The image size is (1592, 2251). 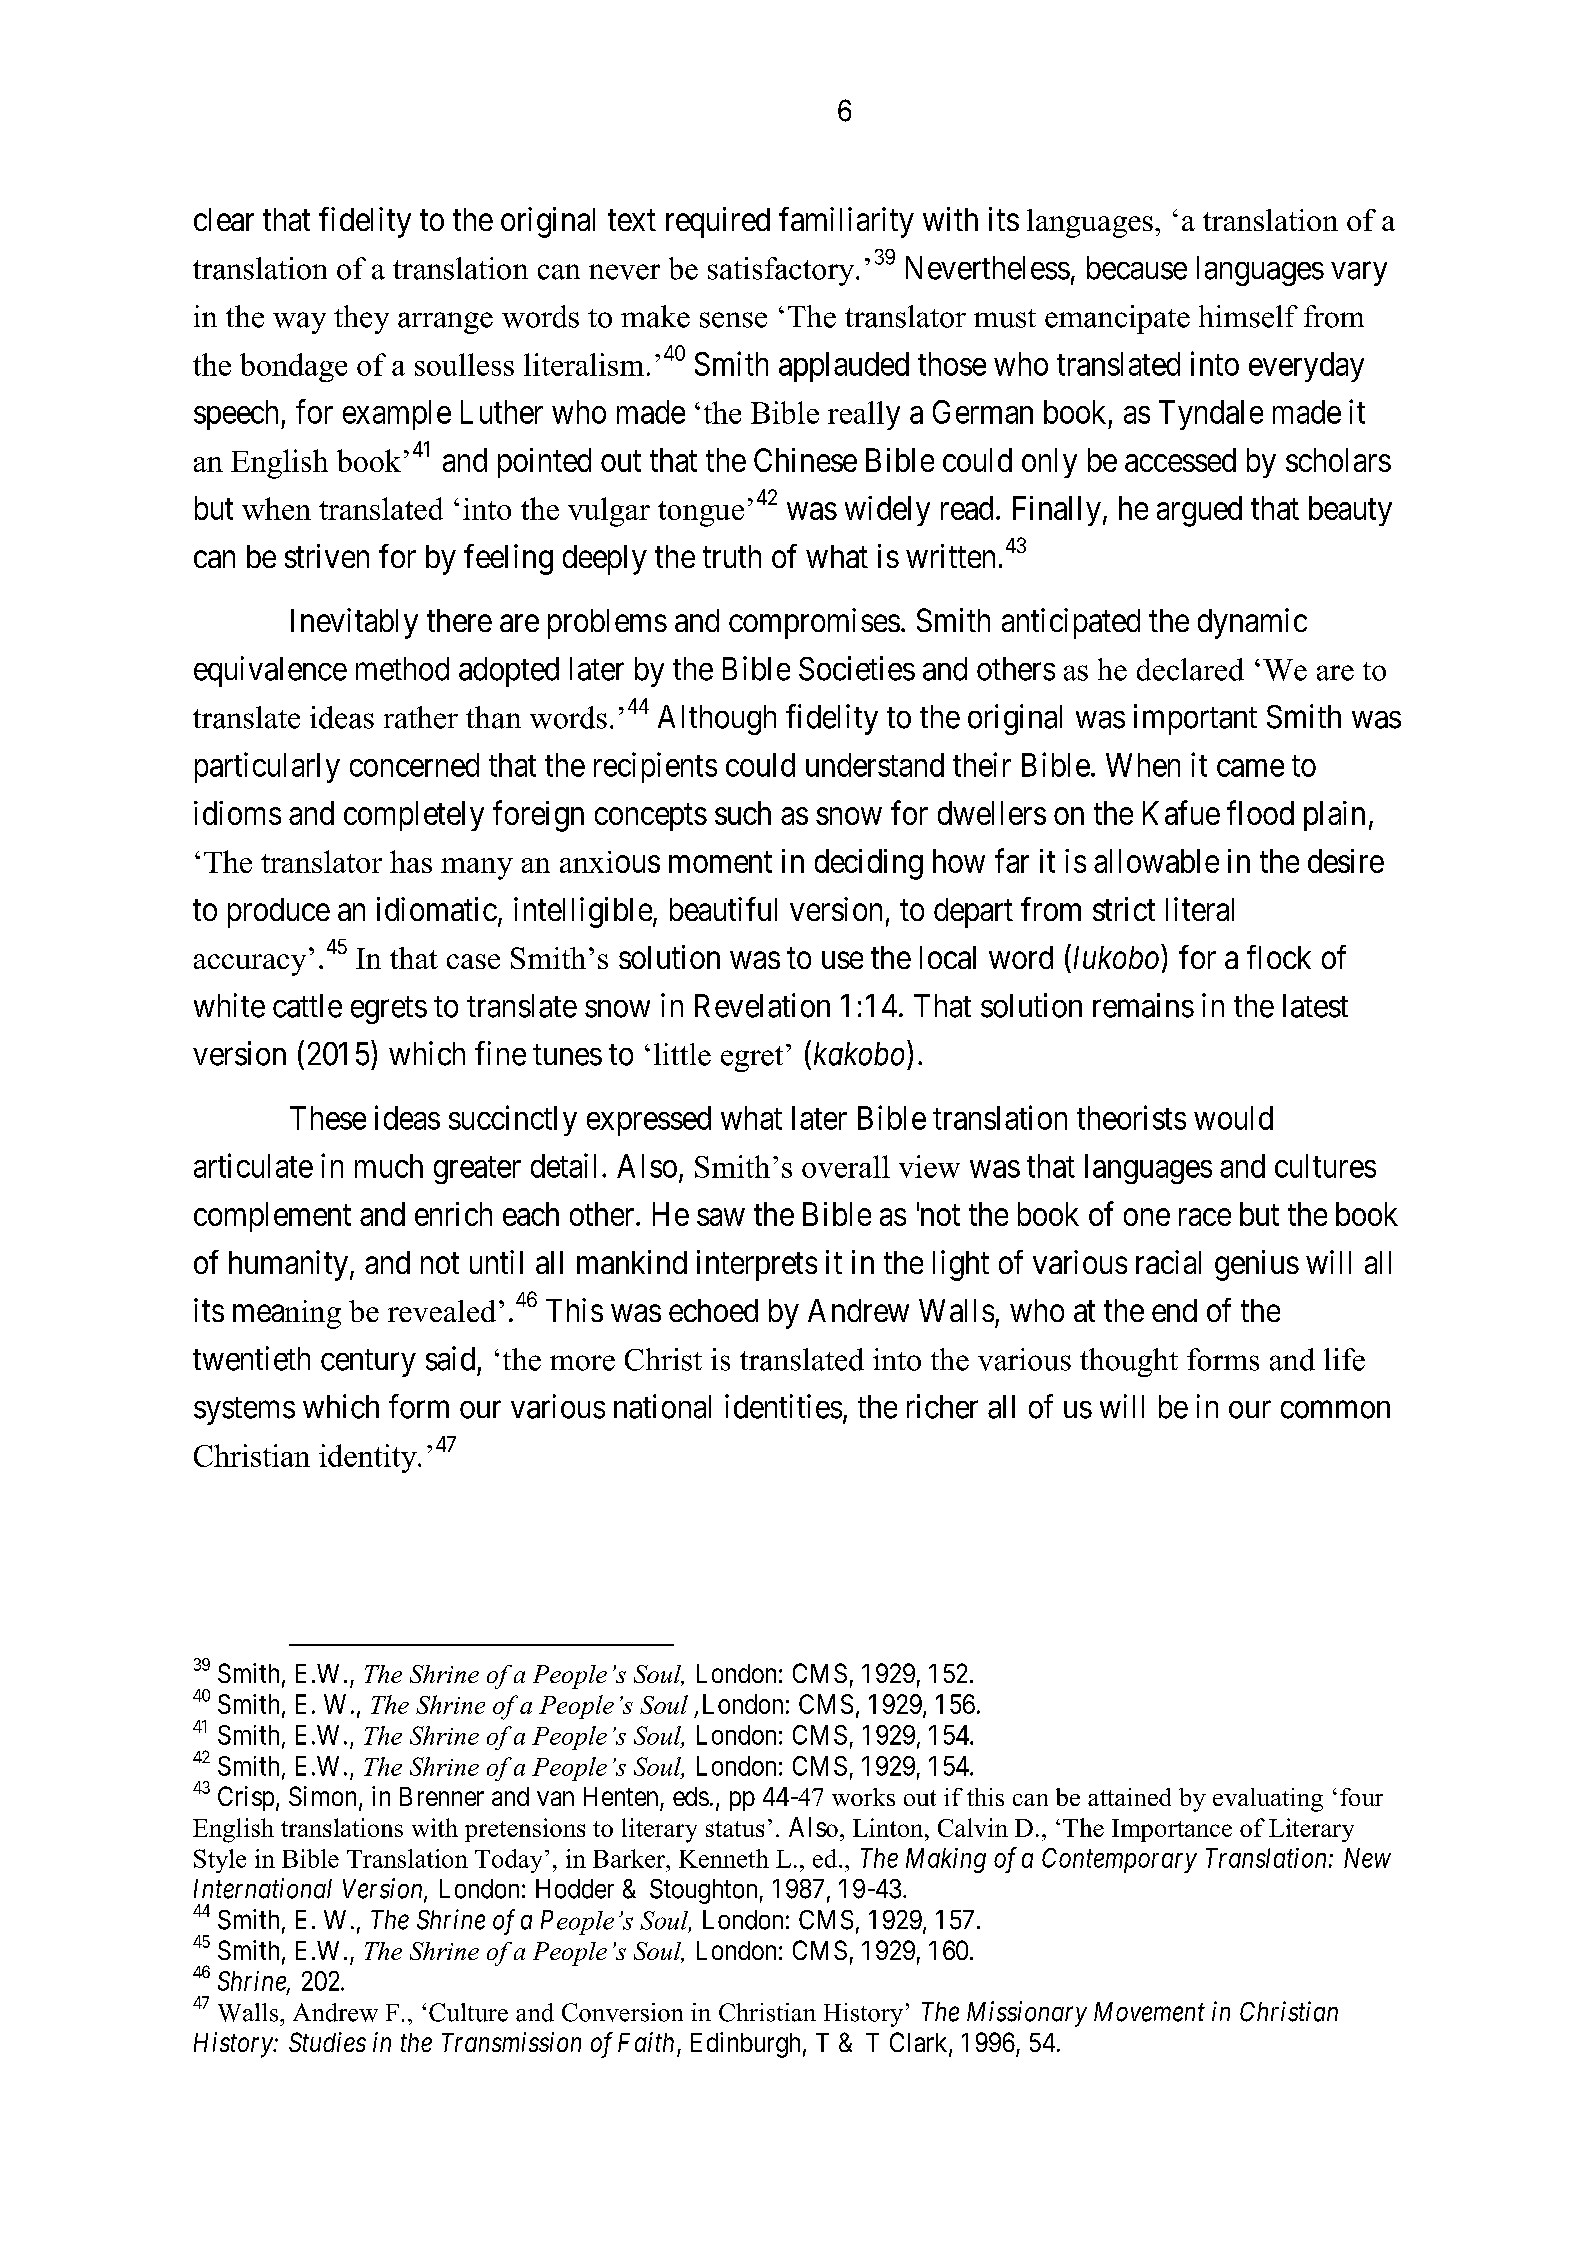 What do you see at coordinates (857, 668) in the screenshot?
I see `Societies` at bounding box center [857, 668].
